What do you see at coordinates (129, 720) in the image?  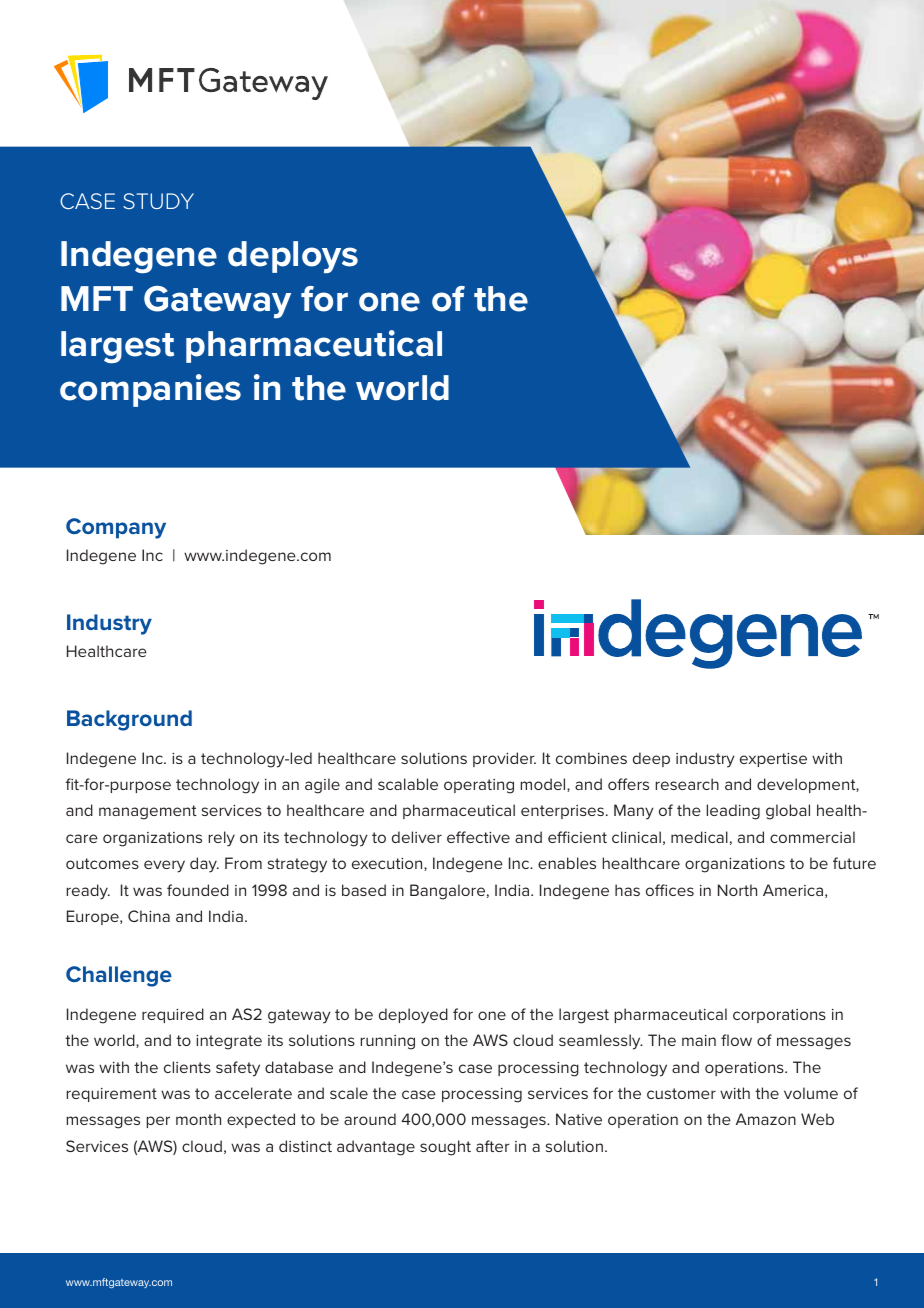 I see `Background` at bounding box center [129, 720].
